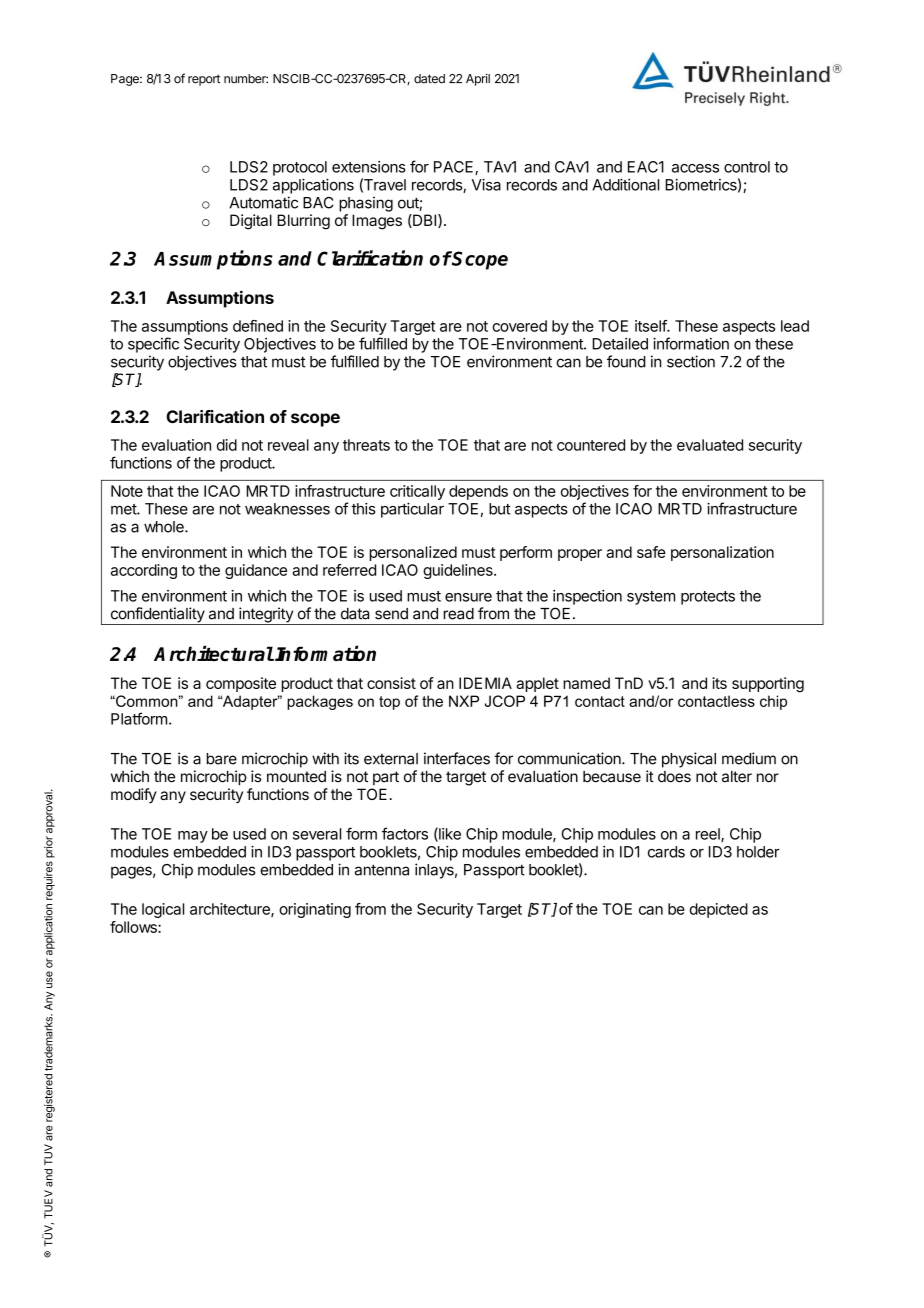  I want to click on antenna, so click(382, 870).
